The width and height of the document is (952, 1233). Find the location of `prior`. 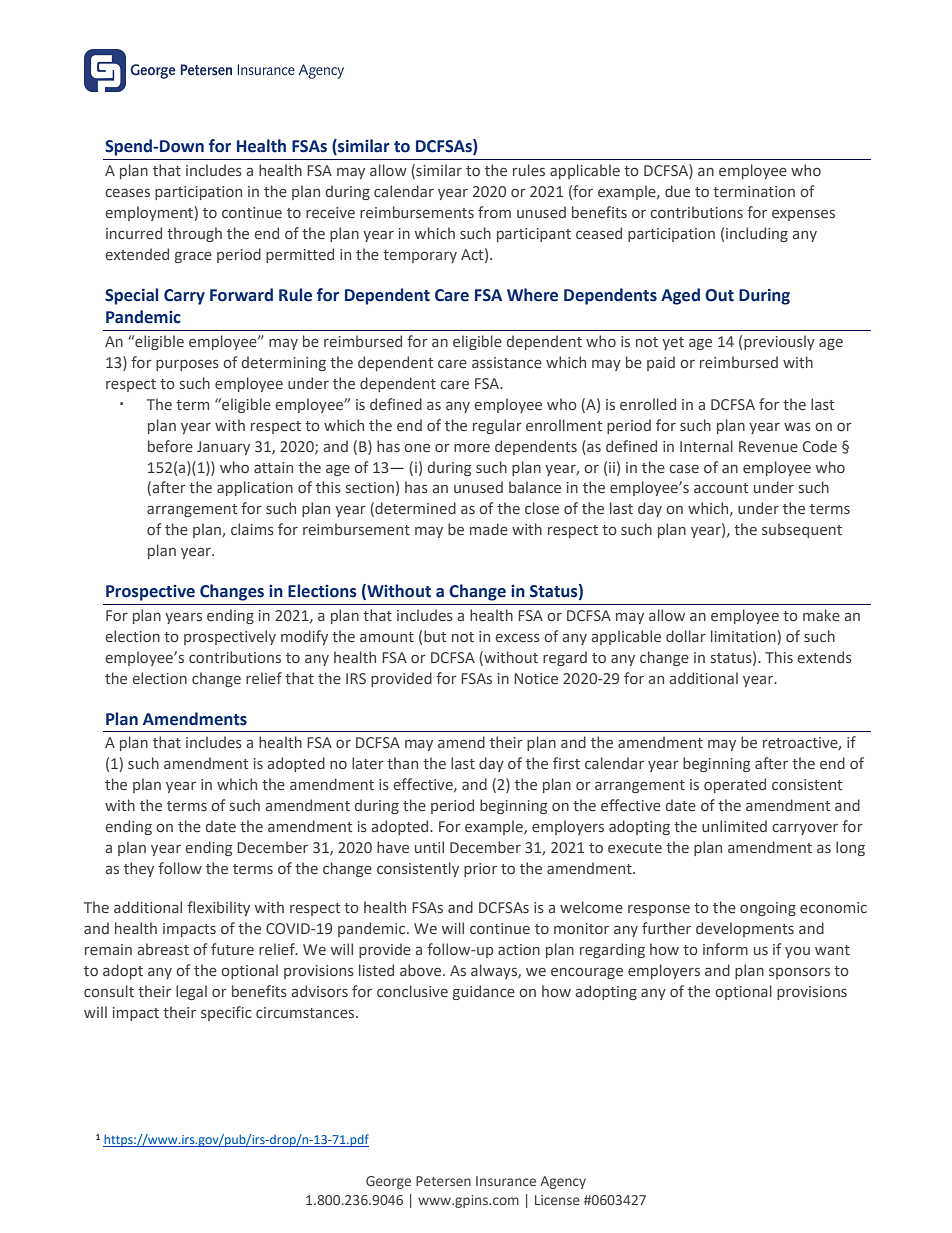

prior is located at coordinates (480, 870).
